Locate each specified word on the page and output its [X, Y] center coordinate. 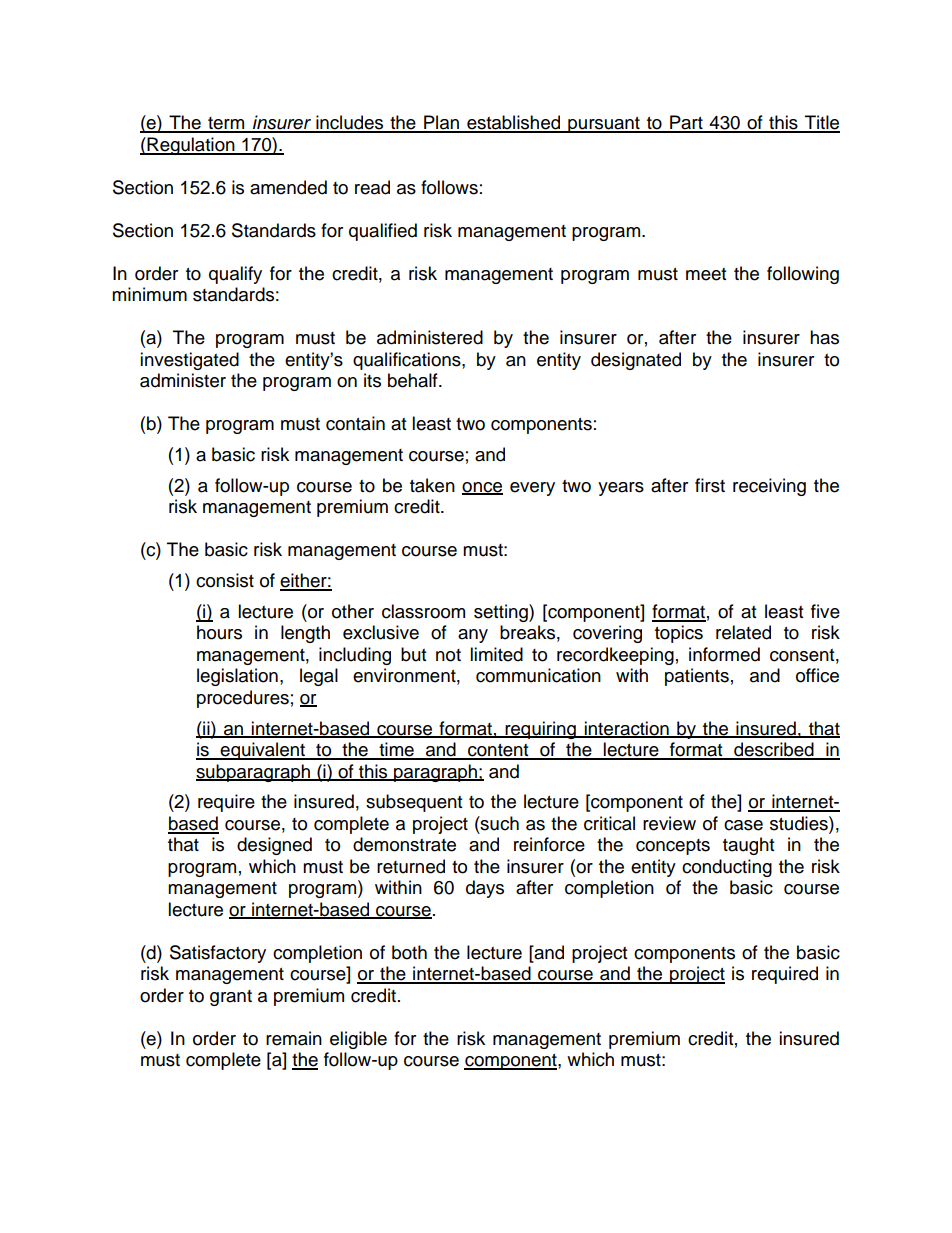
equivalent [263, 751]
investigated [189, 361]
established [514, 123]
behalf [414, 380]
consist [225, 580]
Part [686, 123]
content [498, 751]
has [824, 337]
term [226, 124]
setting [502, 613]
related [743, 632]
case [743, 825]
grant [231, 998]
